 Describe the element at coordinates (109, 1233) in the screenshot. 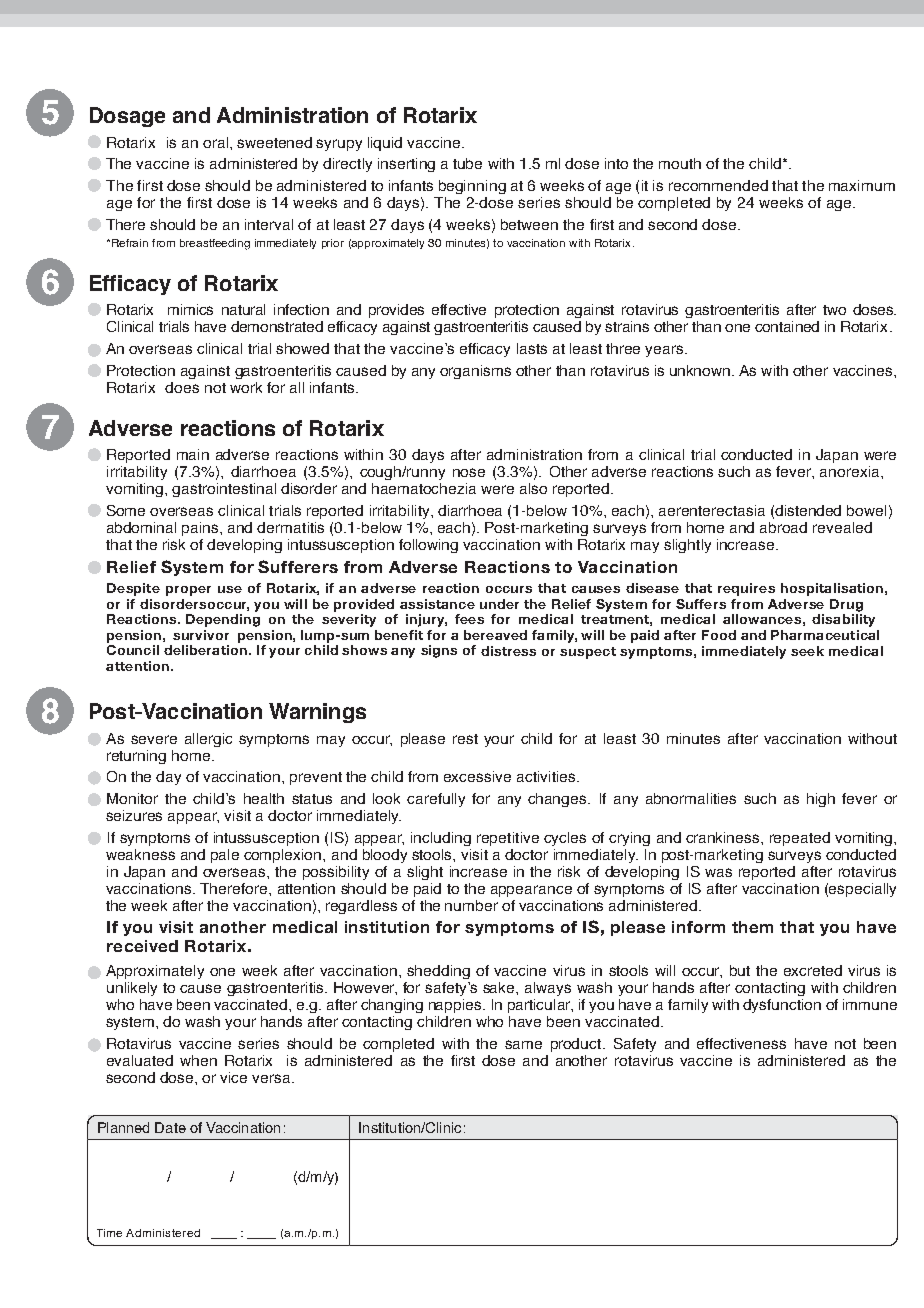

I see `Time` at that location.
